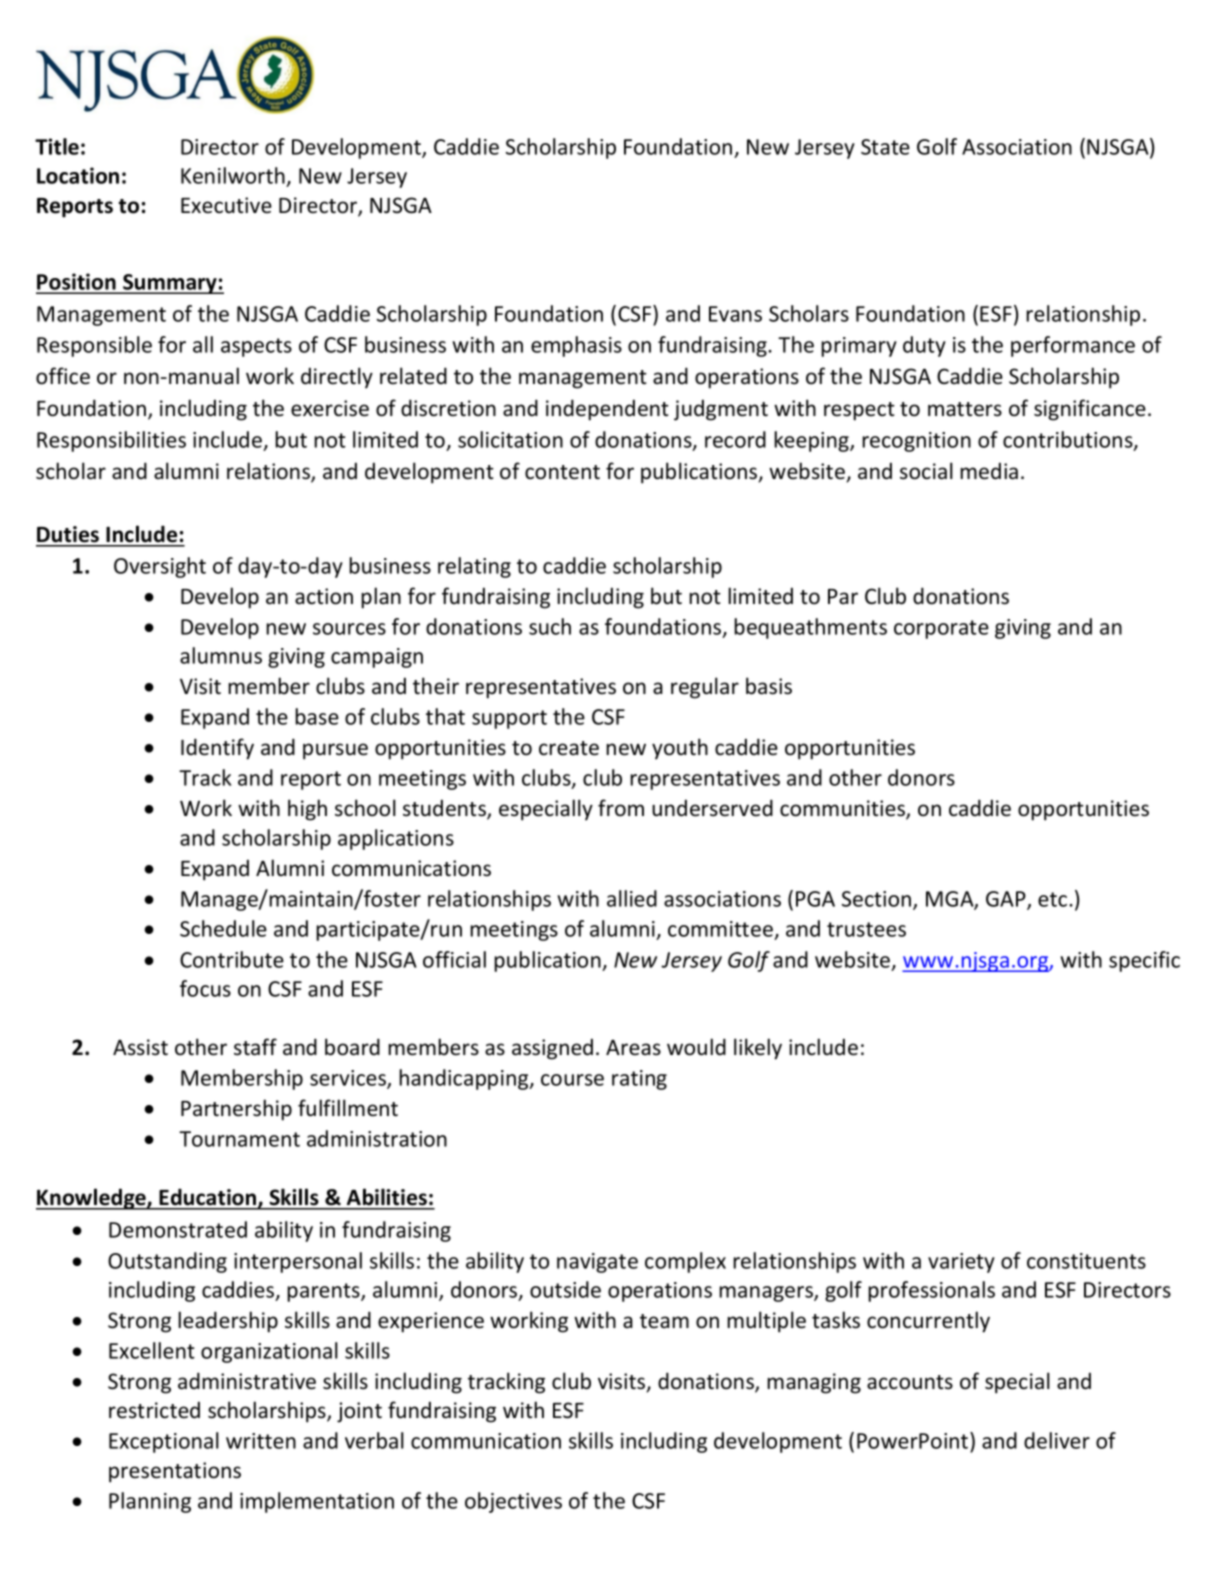 This screenshot has height=1580, width=1221. Describe the element at coordinates (621, 808) in the screenshot. I see `from` at that location.
